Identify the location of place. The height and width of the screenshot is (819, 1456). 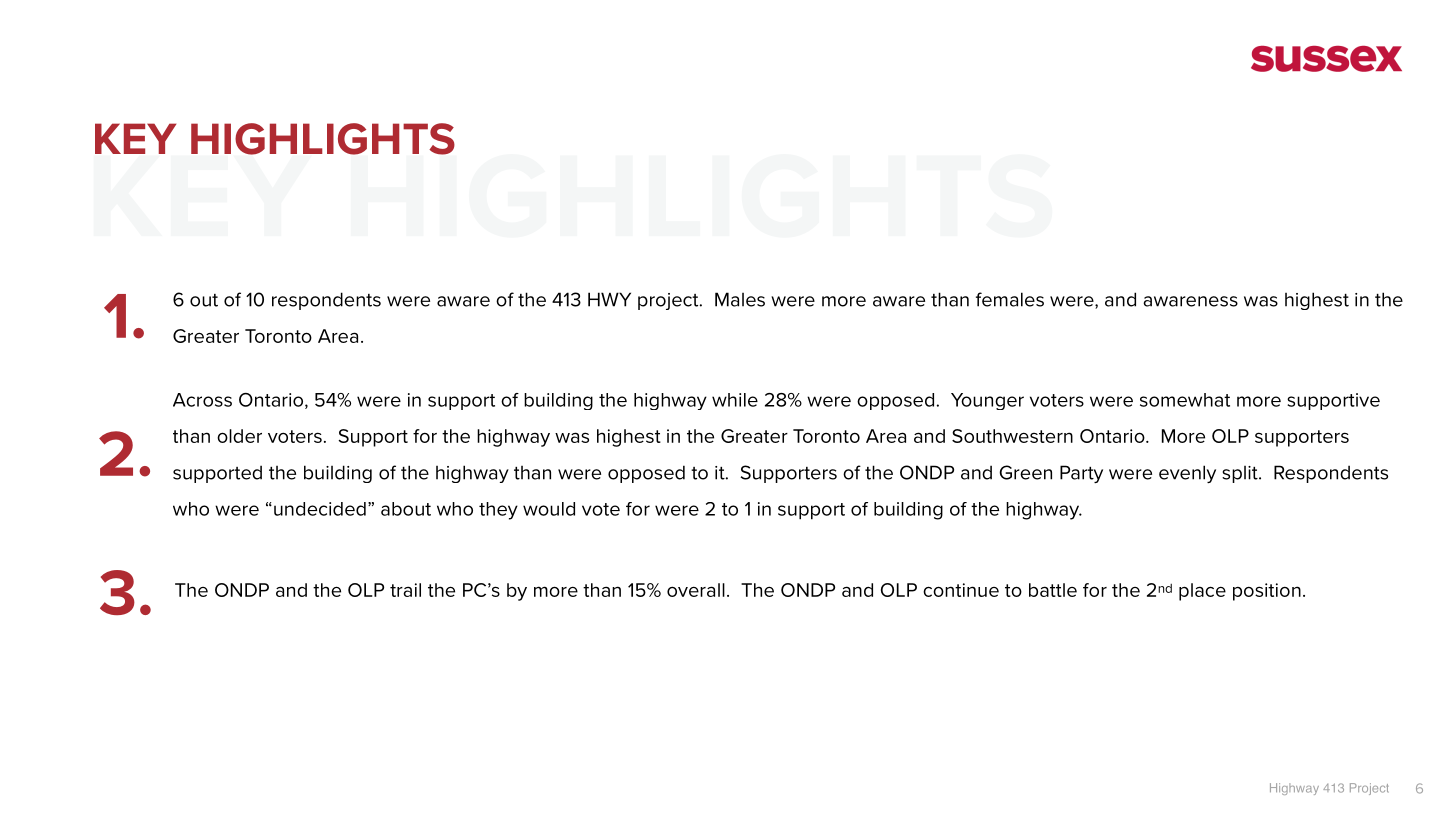
(1202, 592).
